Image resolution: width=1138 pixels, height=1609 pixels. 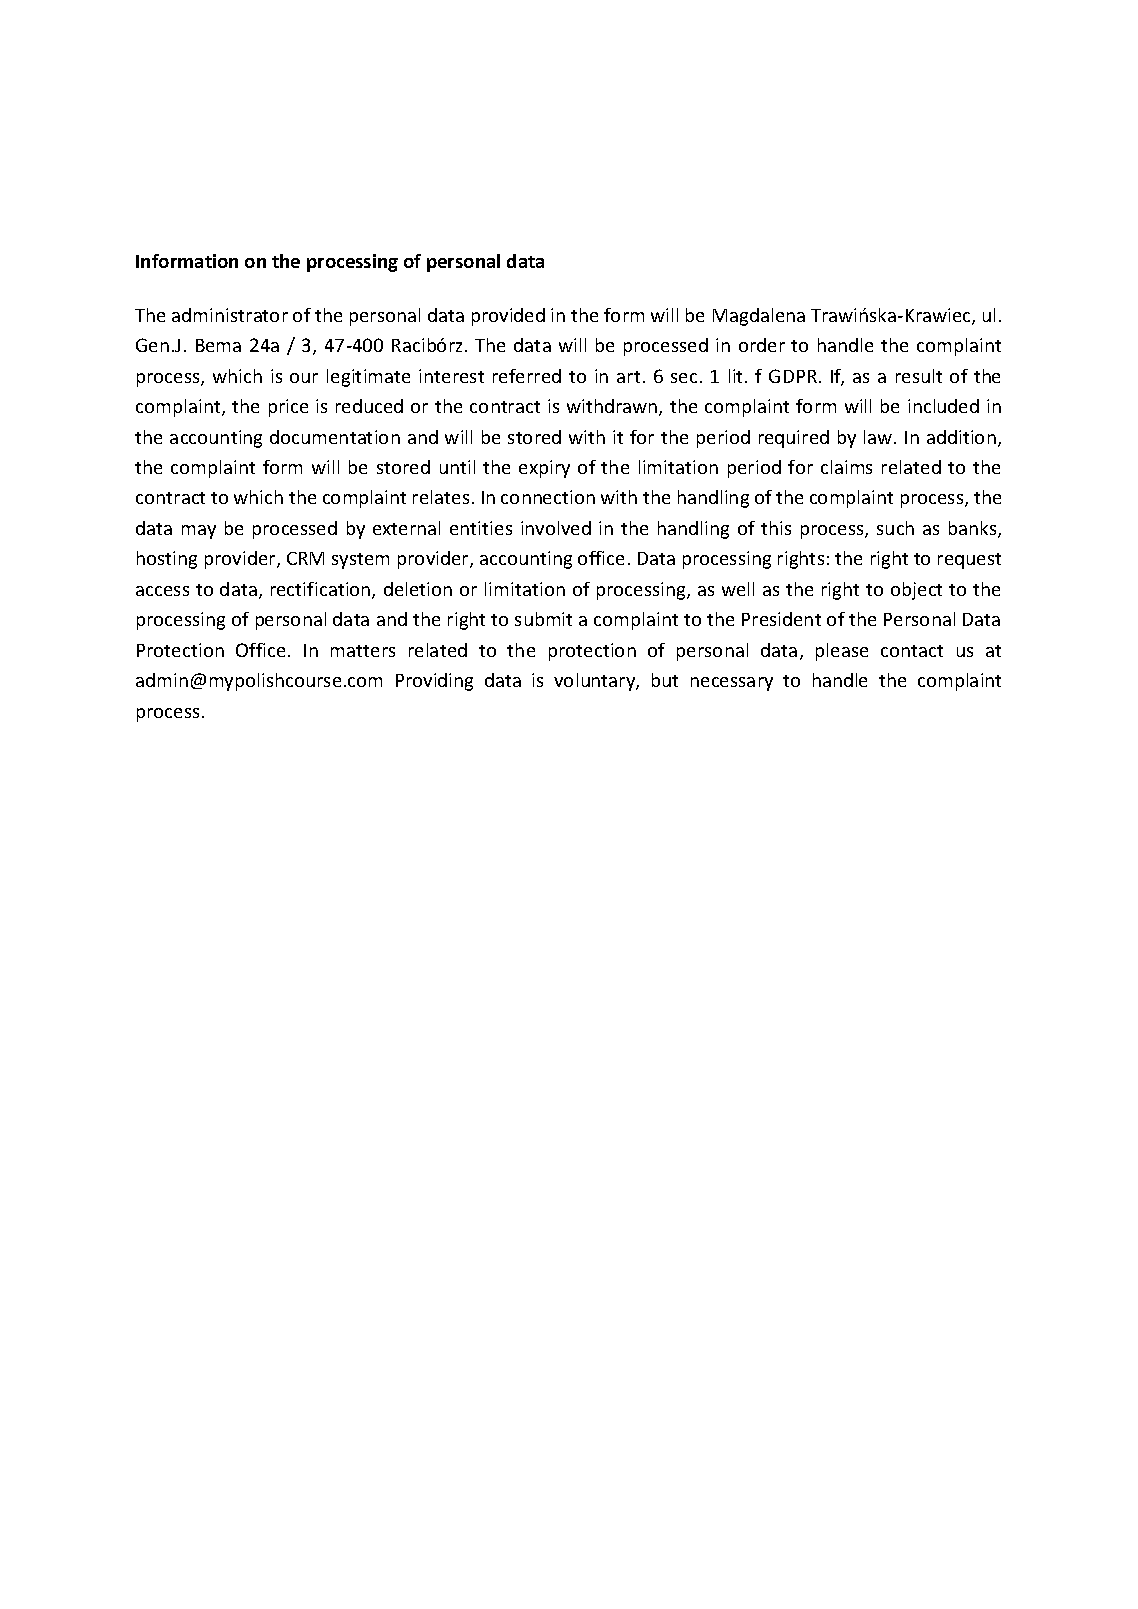 What do you see at coordinates (368, 378) in the image?
I see `legitimate` at bounding box center [368, 378].
